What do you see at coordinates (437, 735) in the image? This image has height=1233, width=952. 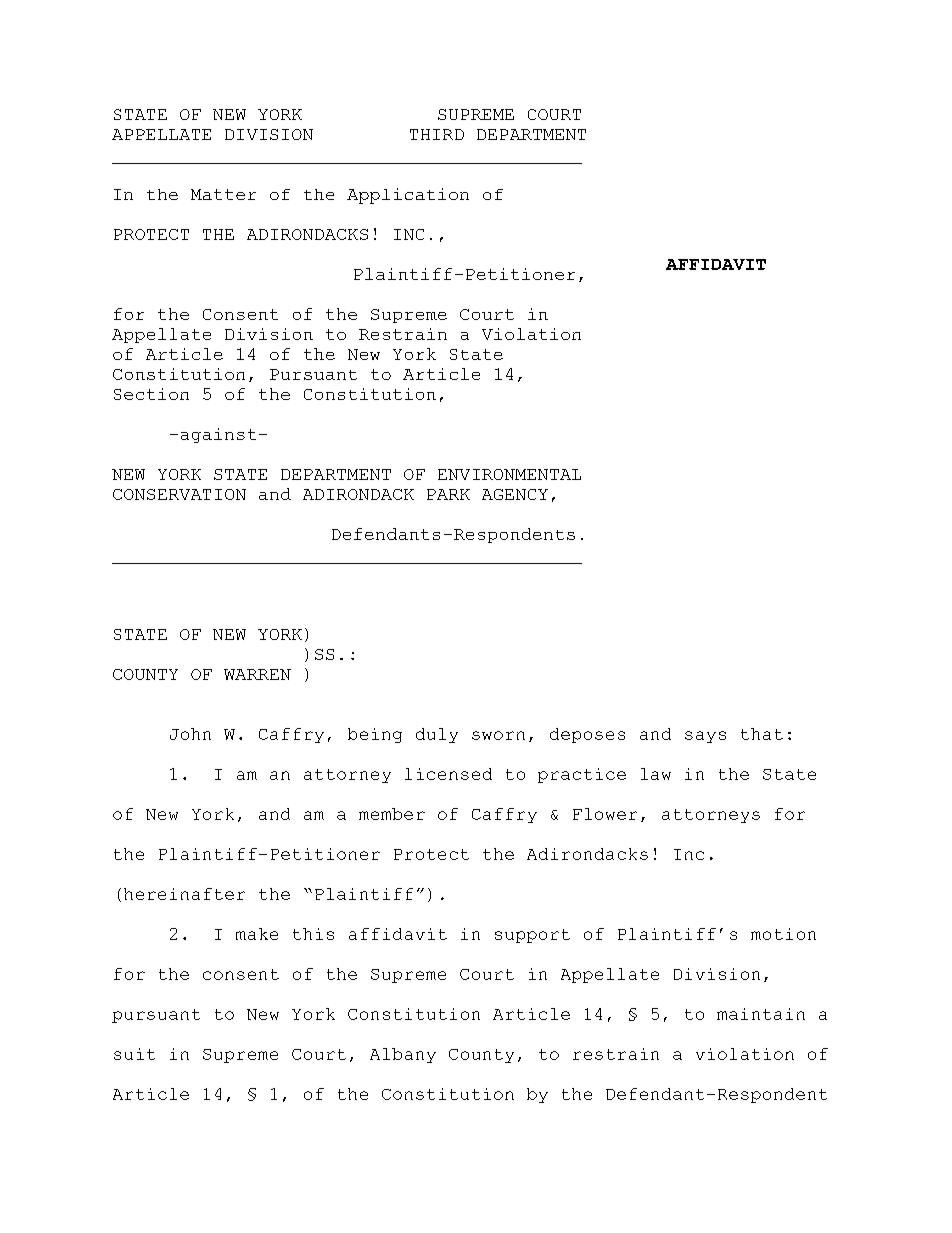 I see `duly` at bounding box center [437, 735].
